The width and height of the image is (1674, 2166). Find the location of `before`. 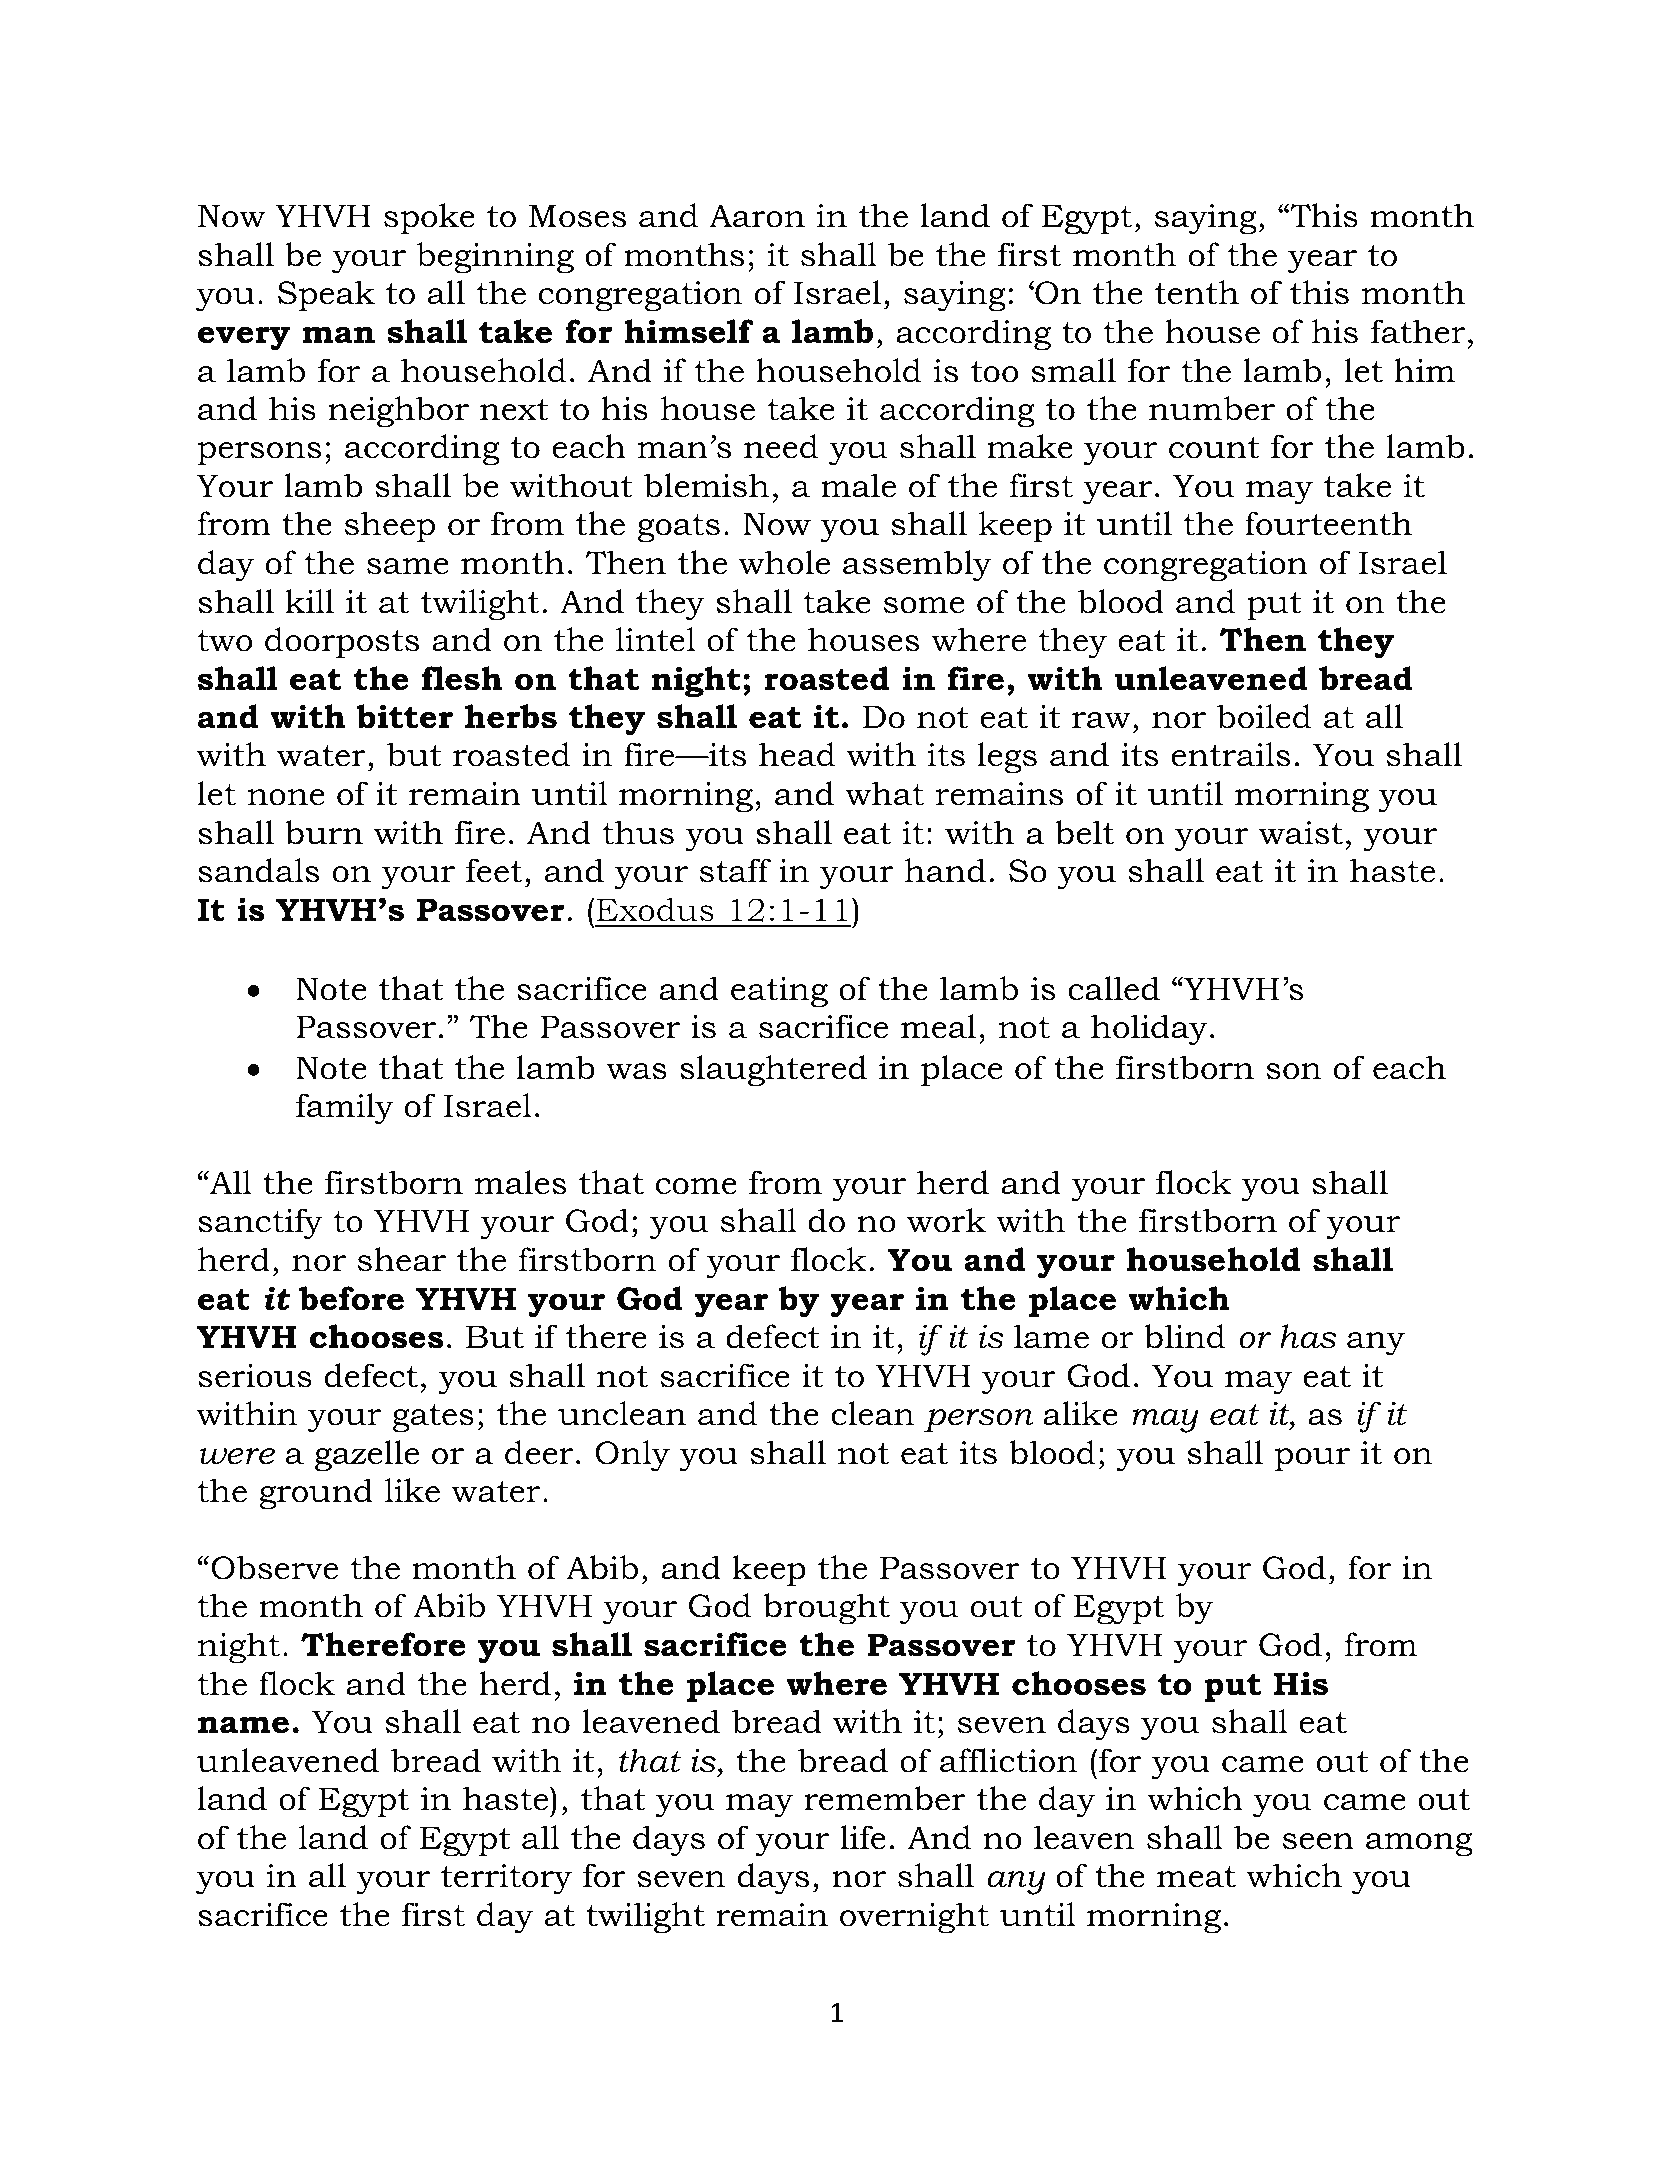

before is located at coordinates (351, 1298).
